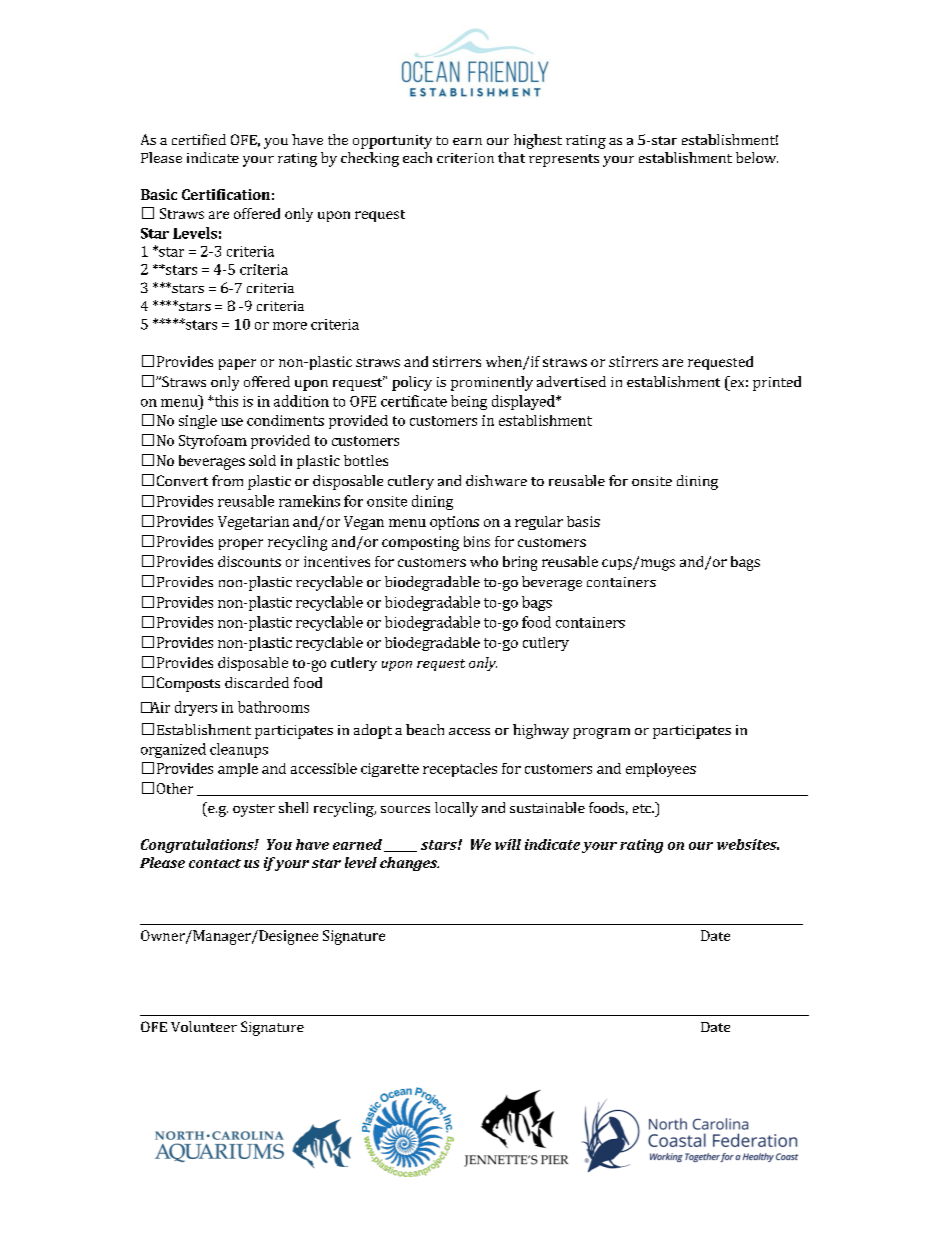 The height and width of the screenshot is (1233, 952). Describe the element at coordinates (237, 364) in the screenshot. I see `paper` at that location.
